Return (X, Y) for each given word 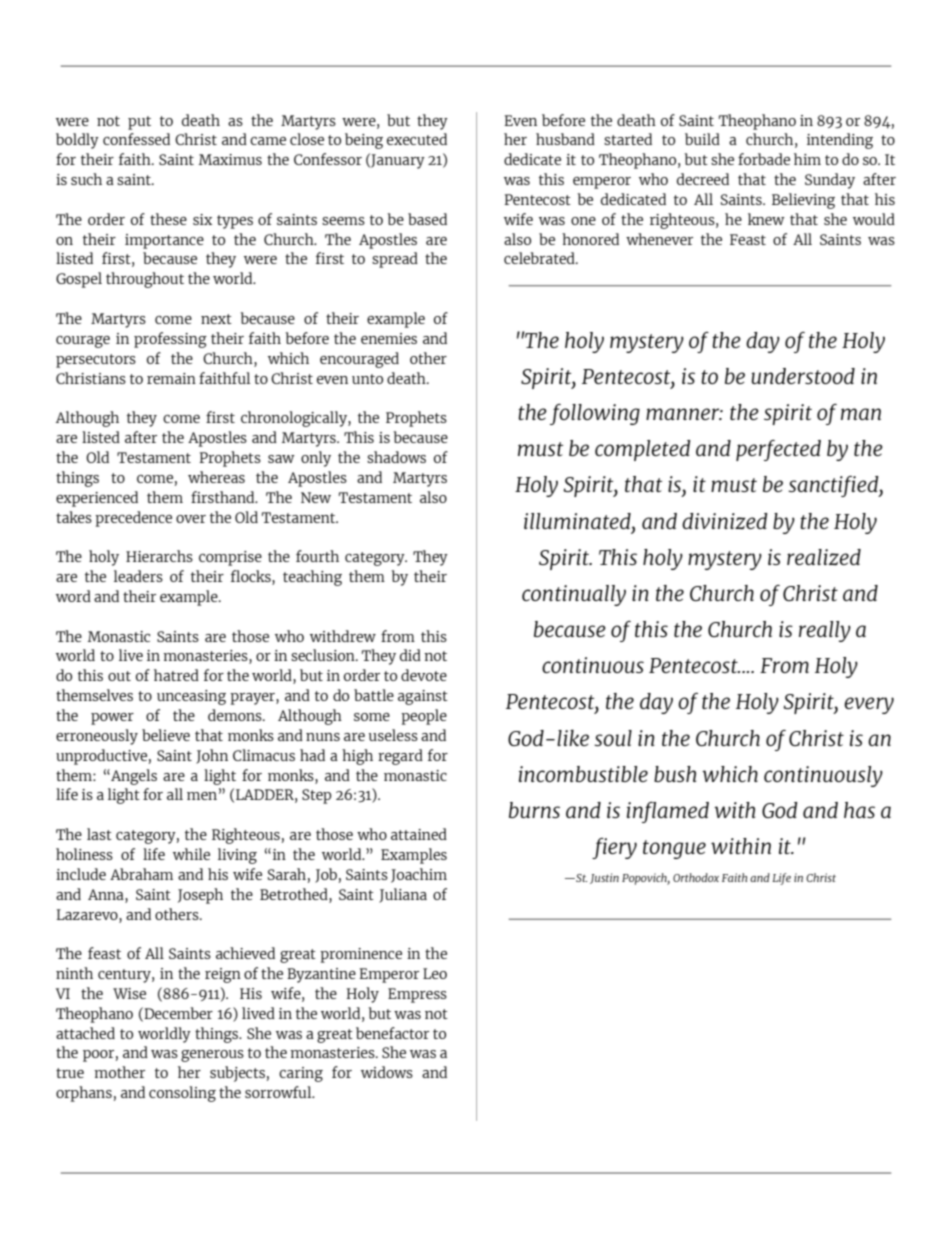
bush (675, 774)
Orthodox (696, 877)
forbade (764, 159)
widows (387, 1072)
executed (417, 139)
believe (166, 735)
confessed (136, 139)
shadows (396, 457)
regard (400, 757)
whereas (216, 477)
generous (212, 1056)
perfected (778, 450)
